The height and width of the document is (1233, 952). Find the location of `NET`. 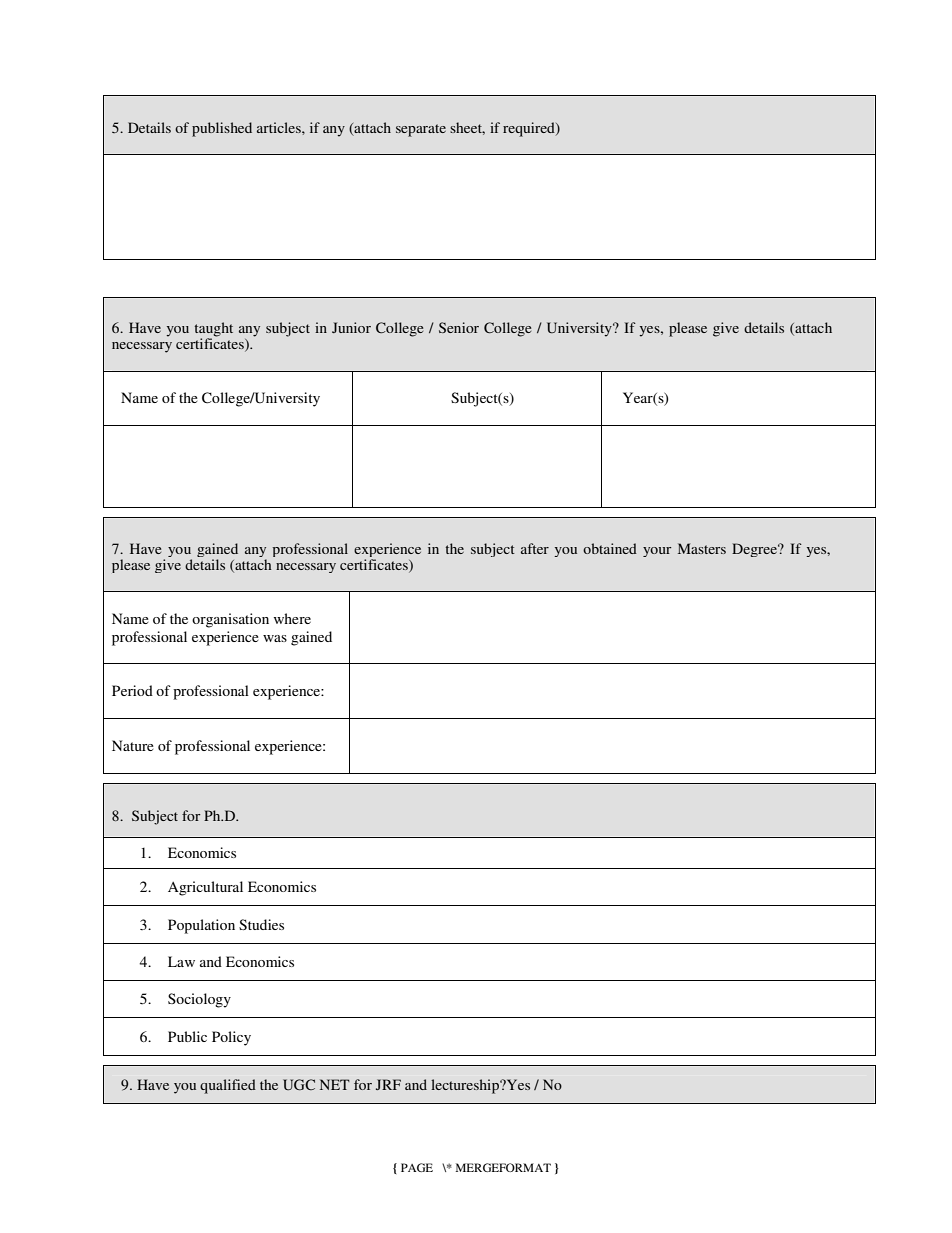

NET is located at coordinates (335, 1084).
